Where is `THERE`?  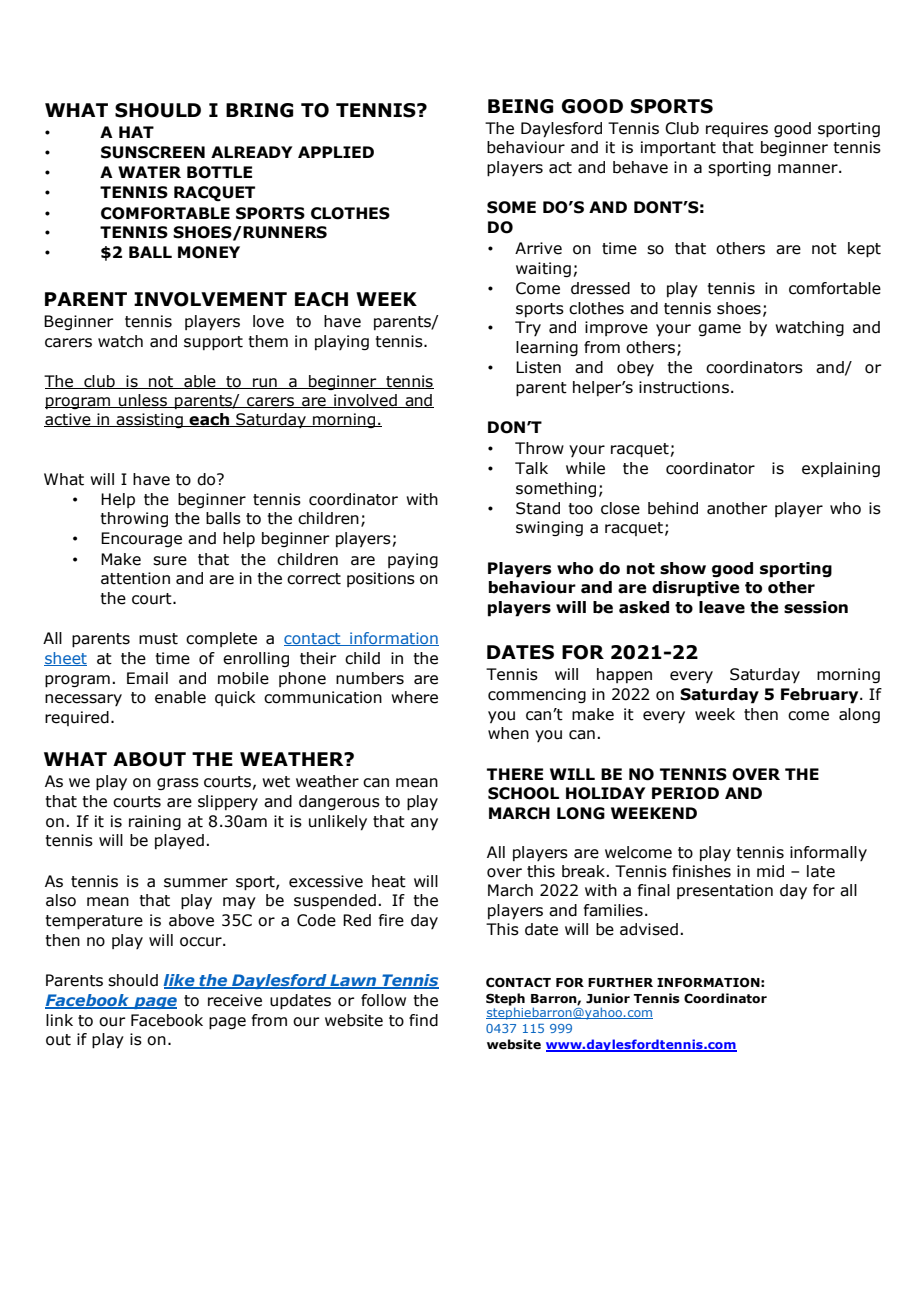 THERE is located at coordinates (515, 774).
